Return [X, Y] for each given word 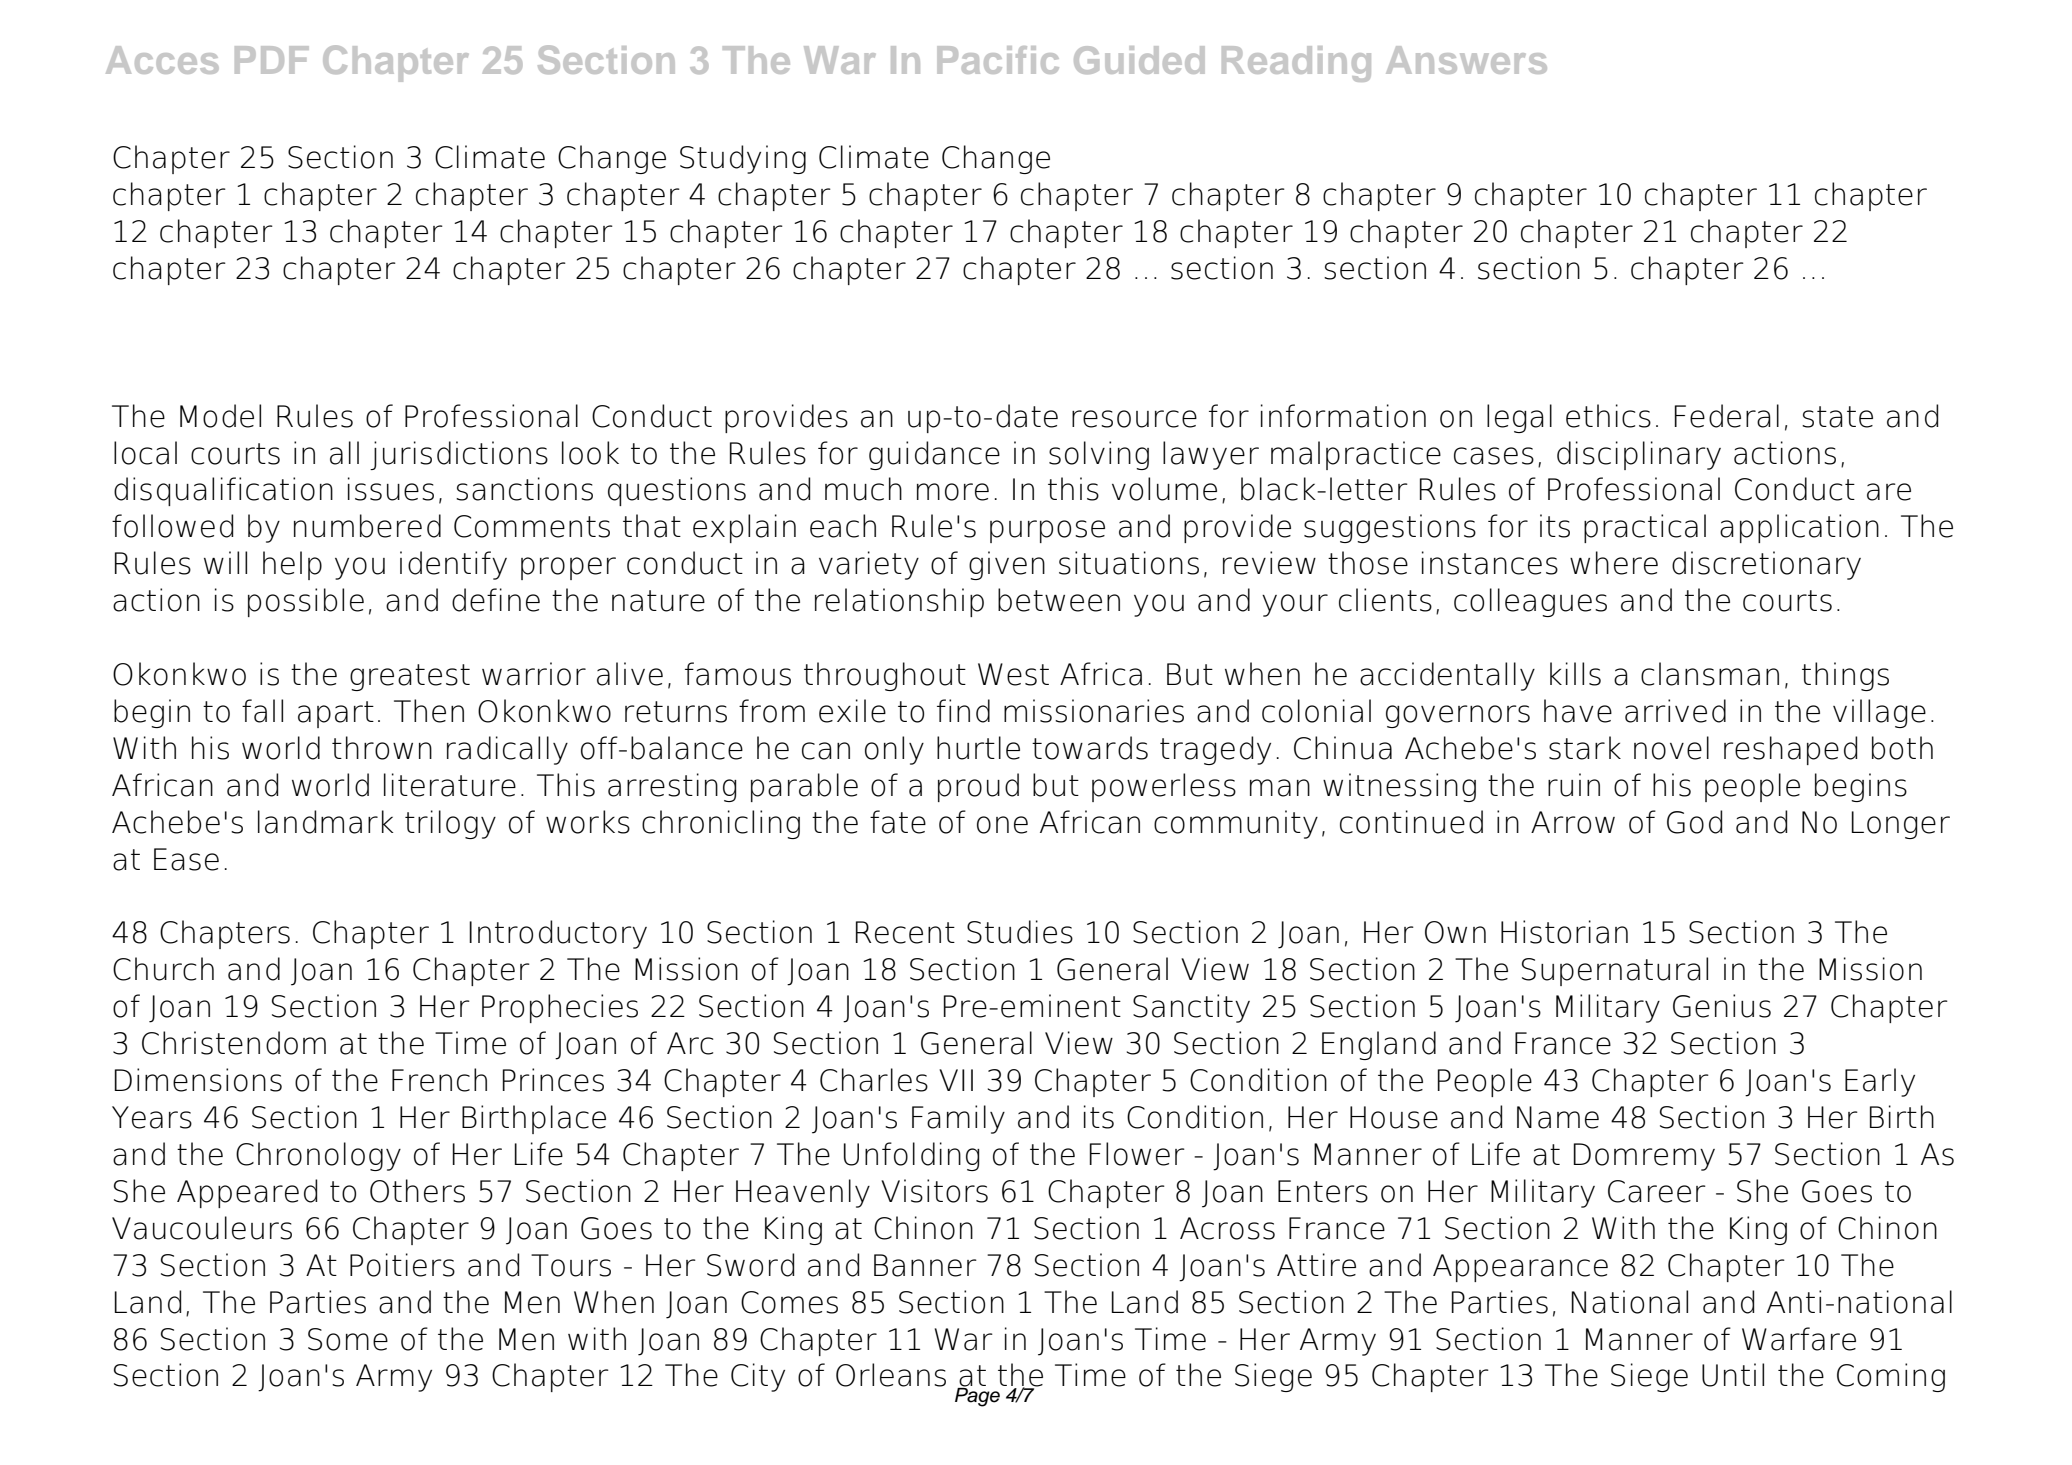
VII [956, 1080]
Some [348, 1339]
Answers [1466, 60]
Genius [1722, 1006]
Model [220, 416]
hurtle [978, 748]
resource [1134, 419]
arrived [1675, 711]
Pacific [998, 60]
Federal [1727, 416]
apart [336, 714]
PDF [272, 60]
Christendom [234, 1043]
